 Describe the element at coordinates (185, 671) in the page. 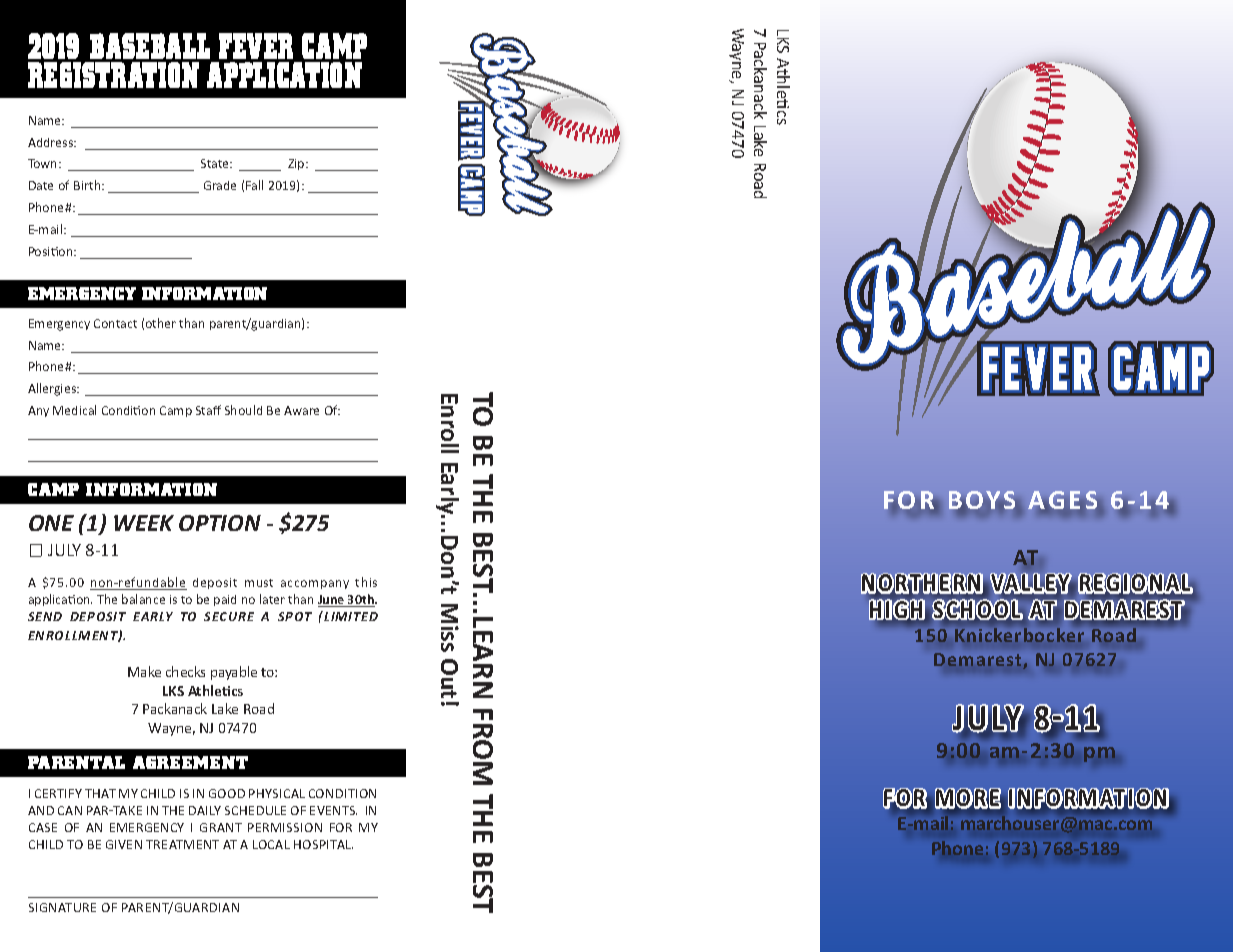

I see `checks` at that location.
